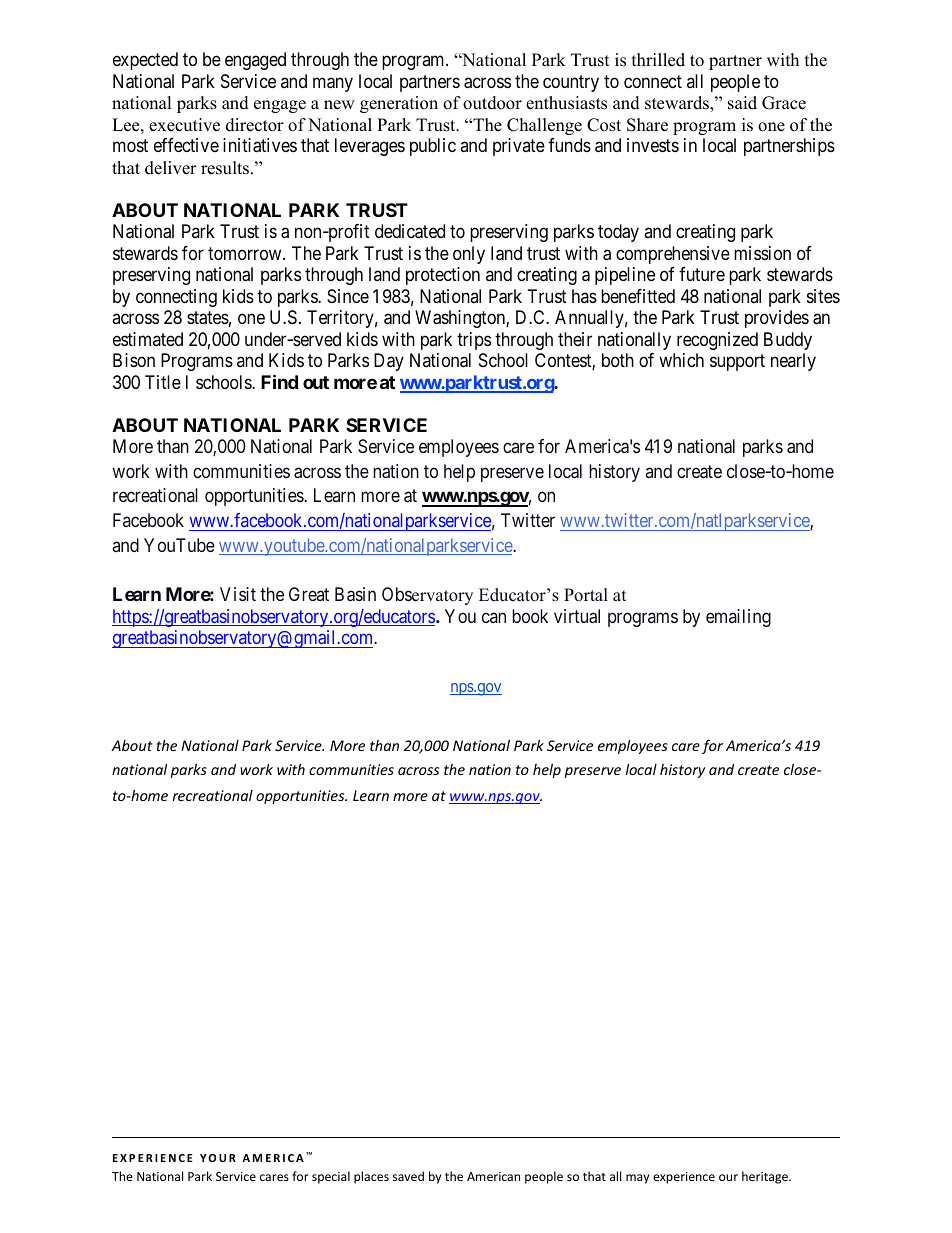 The height and width of the screenshot is (1233, 952). Describe the element at coordinates (474, 341) in the screenshot. I see `trips` at that location.
